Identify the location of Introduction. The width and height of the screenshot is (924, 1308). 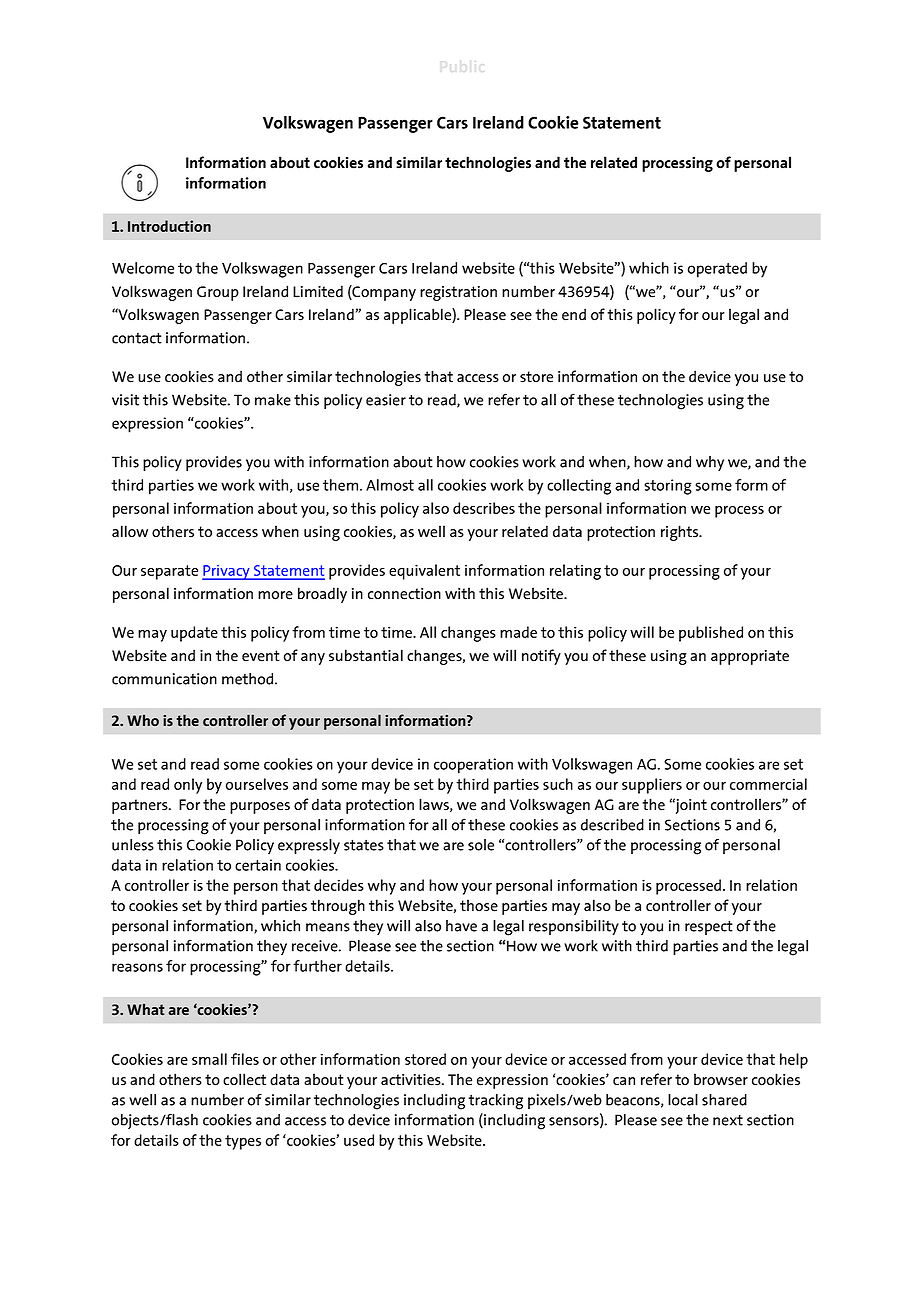
(169, 226).
